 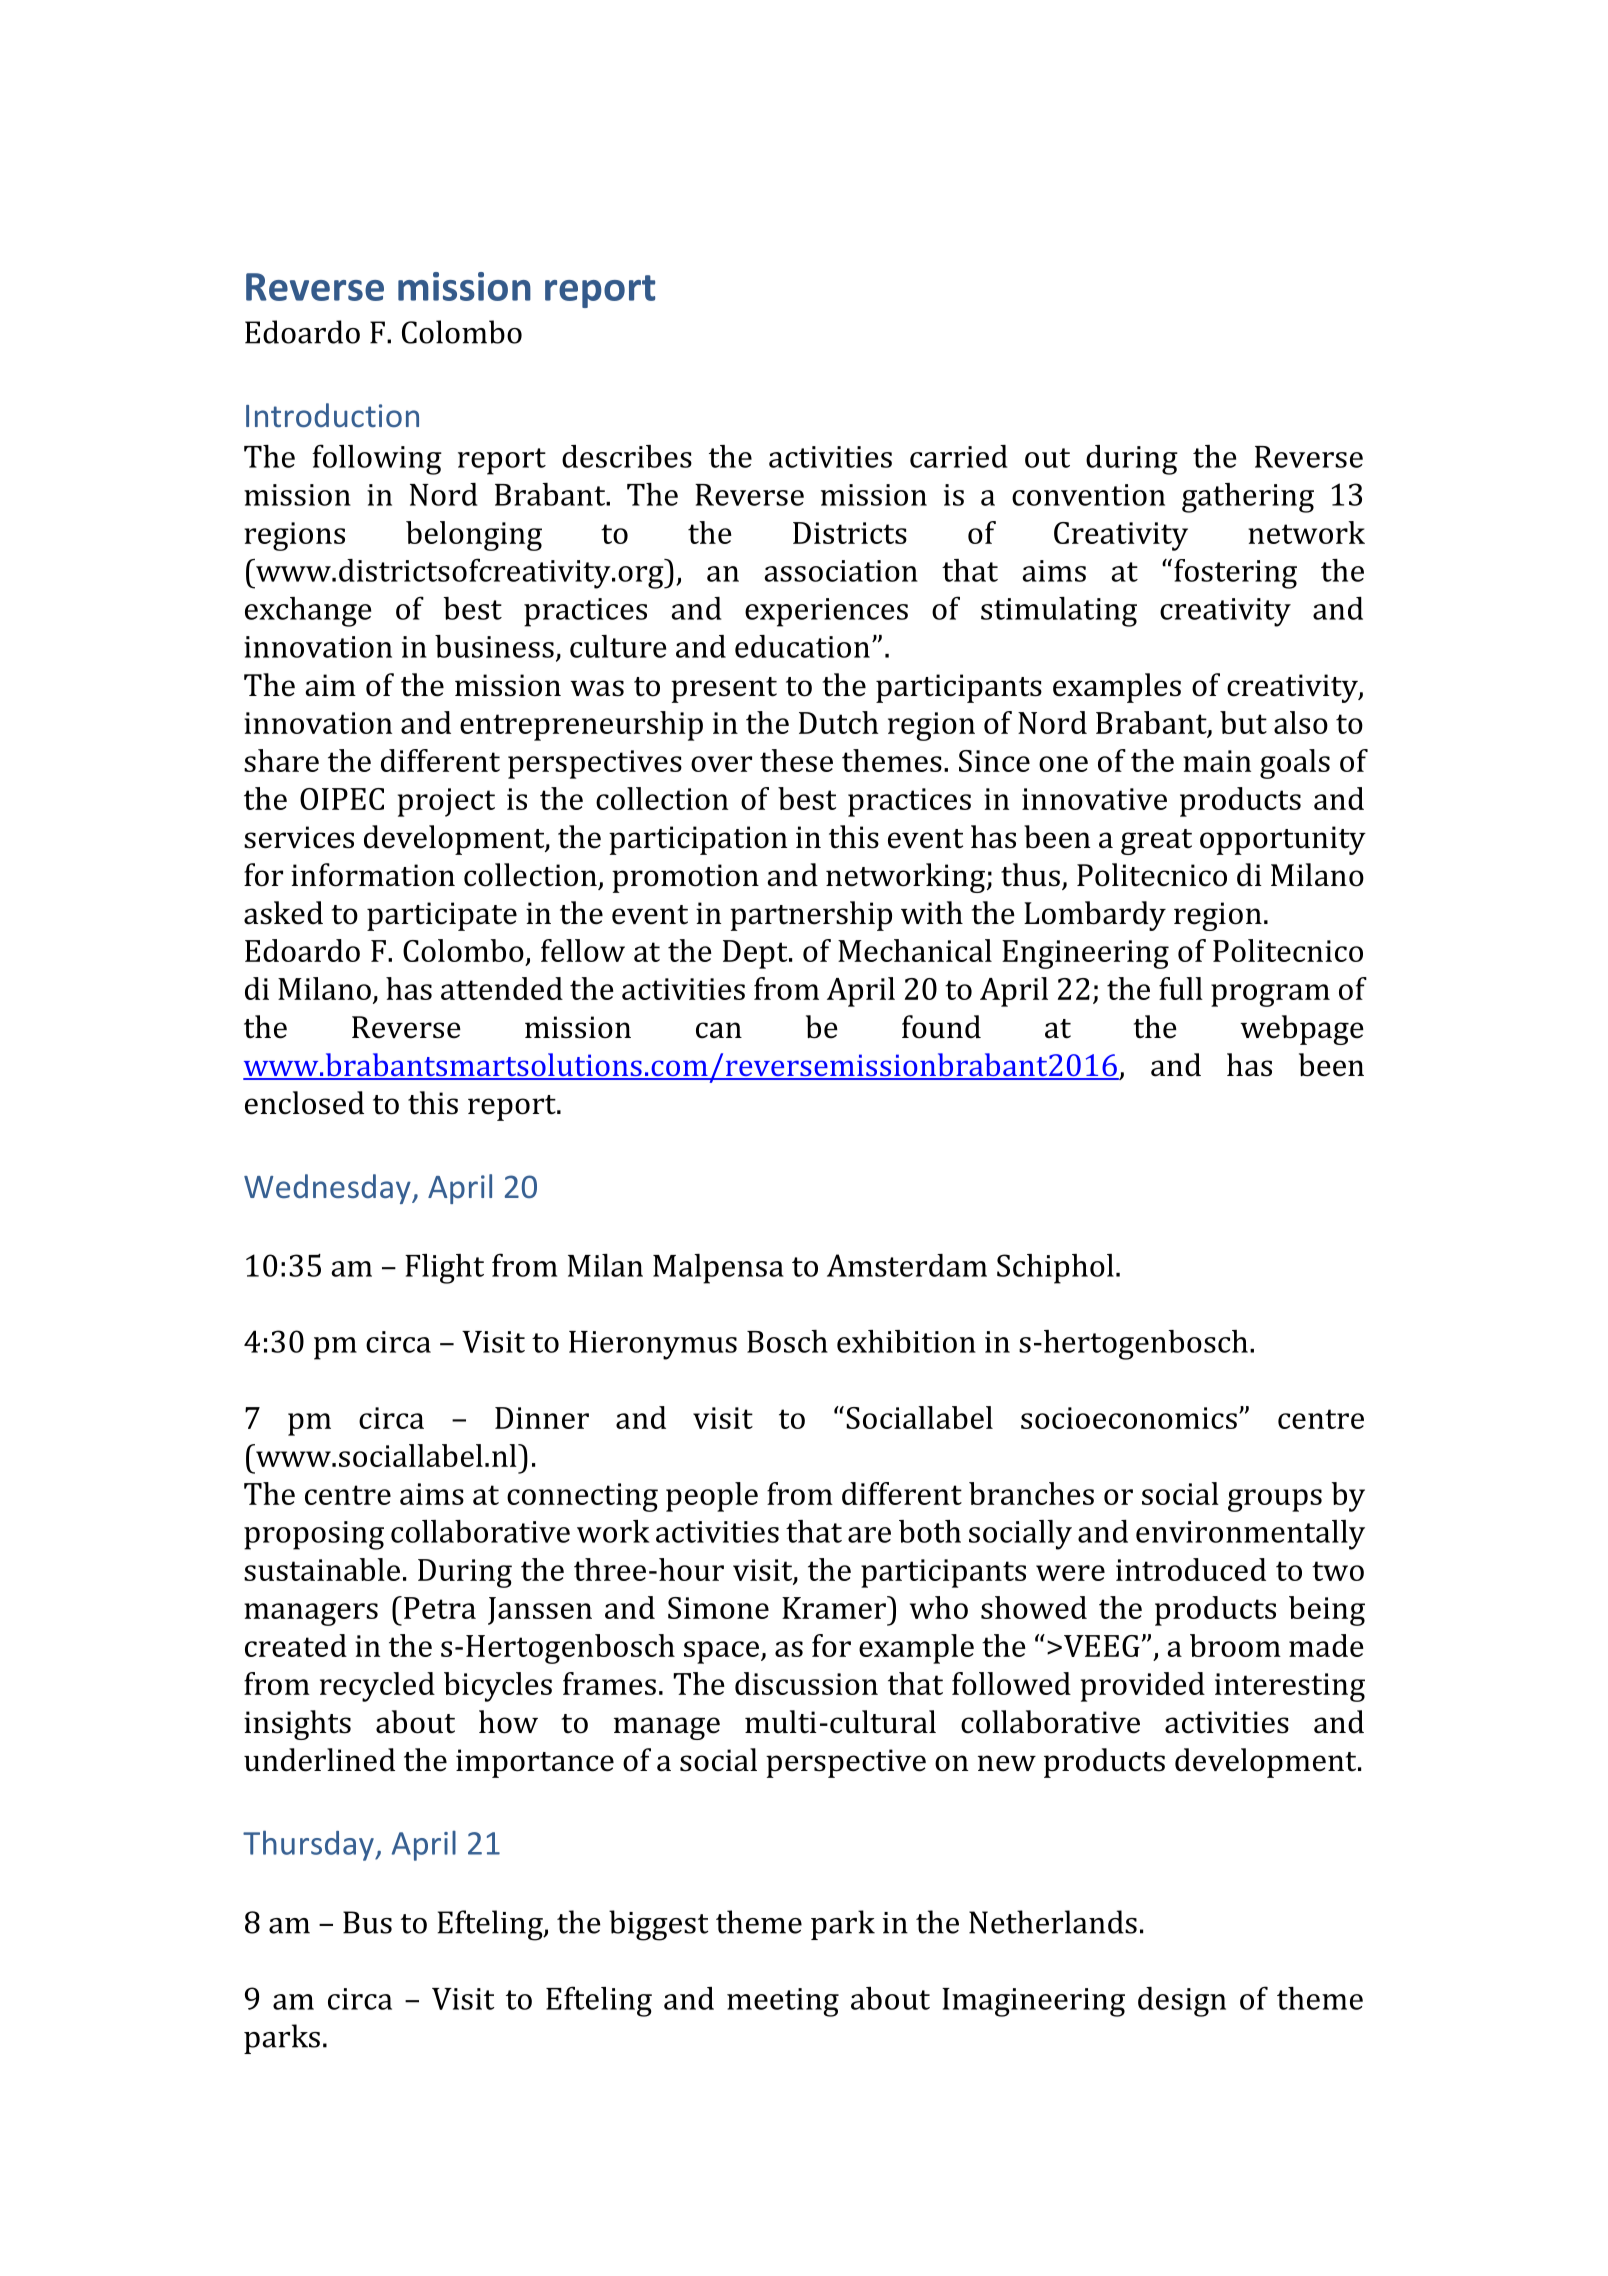 What do you see at coordinates (1302, 1030) in the image?
I see `webpage` at bounding box center [1302, 1030].
